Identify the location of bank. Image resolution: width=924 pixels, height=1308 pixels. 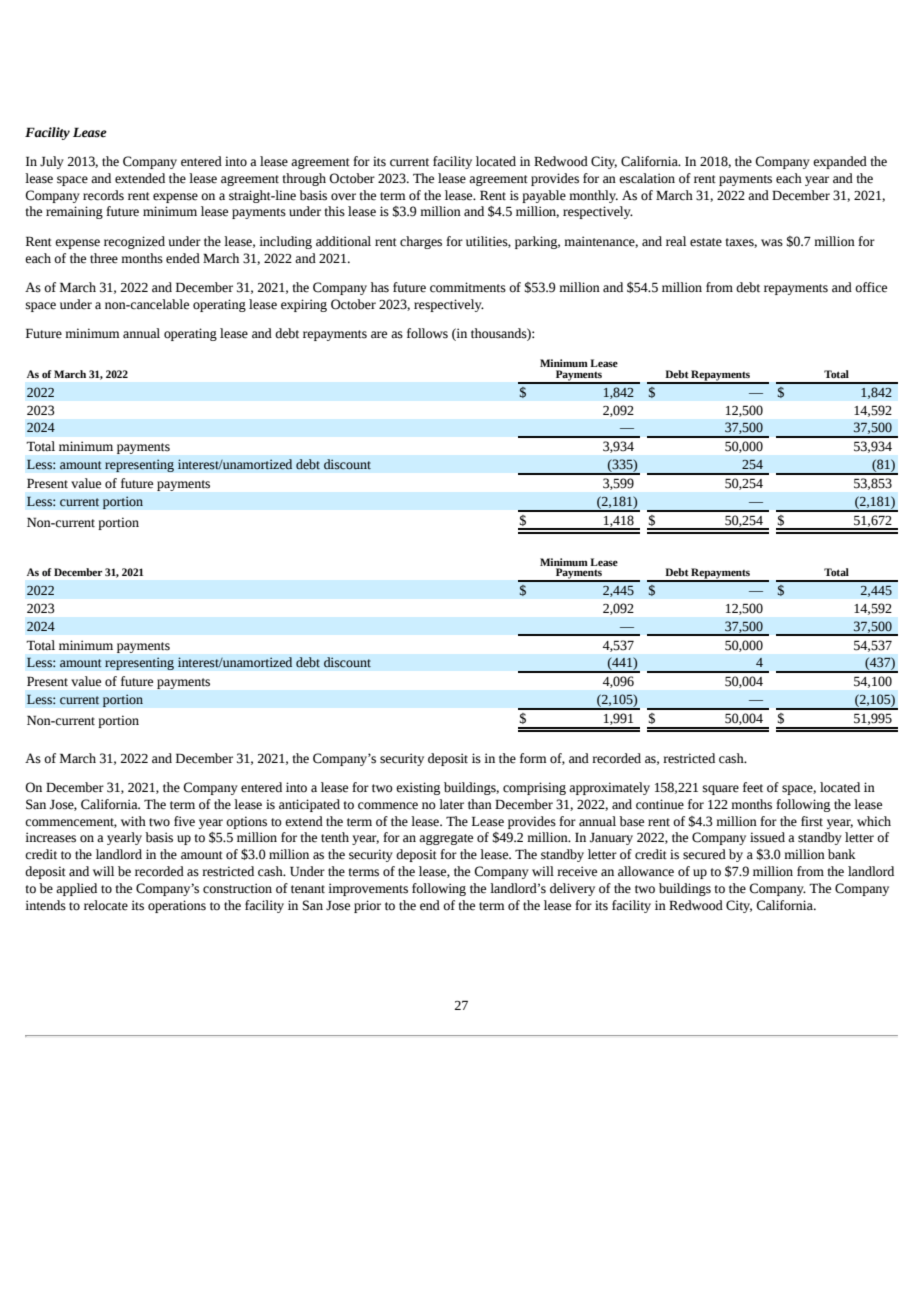
(842, 854).
